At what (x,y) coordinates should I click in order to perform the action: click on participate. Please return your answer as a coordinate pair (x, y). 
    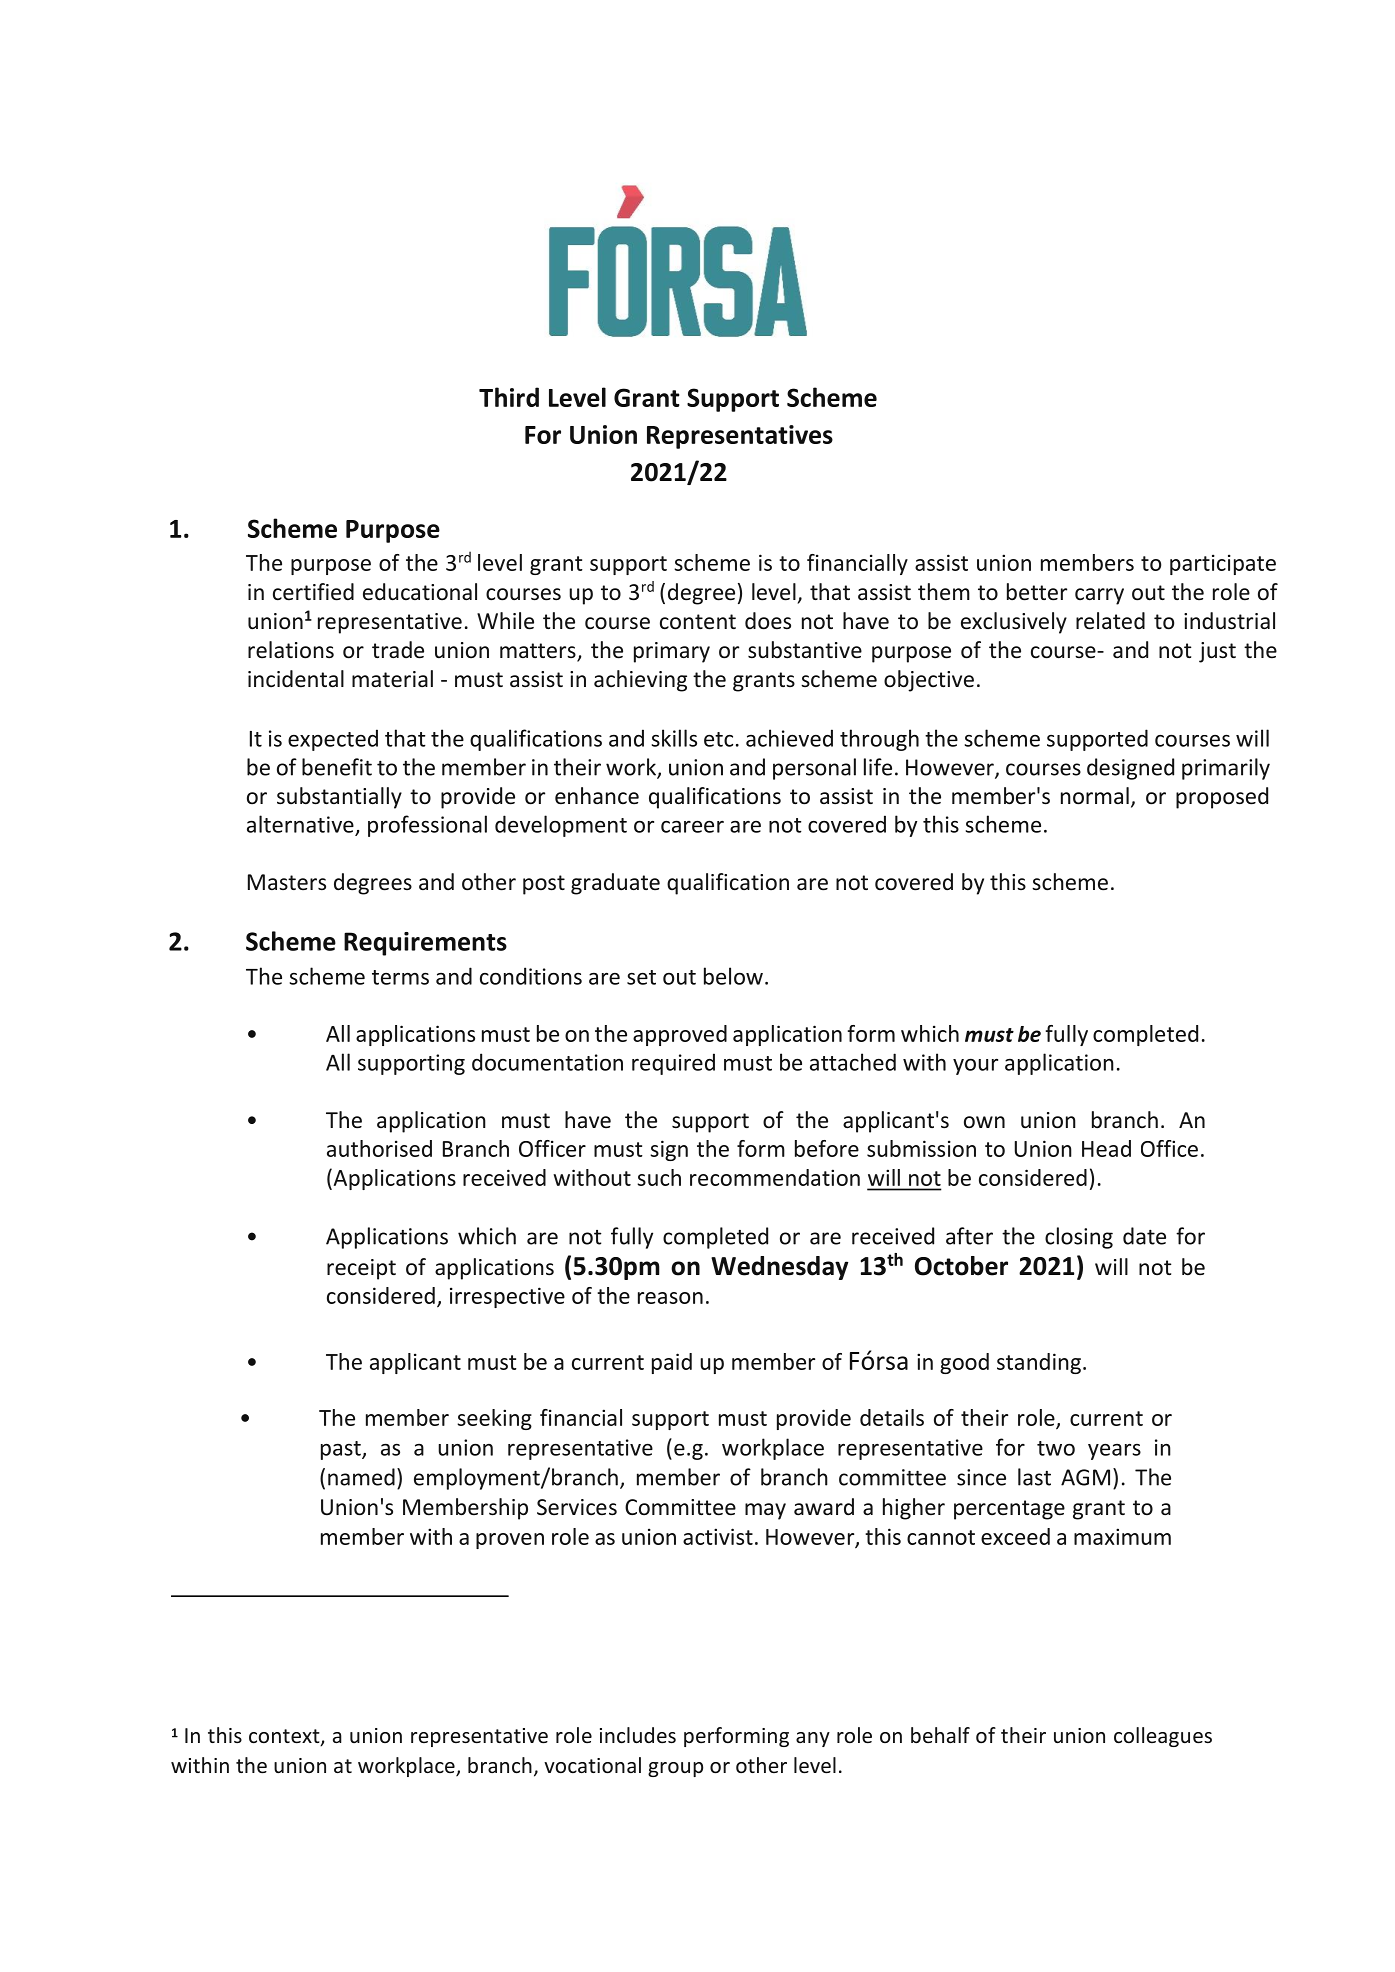
    Looking at the image, I should click on (1223, 564).
